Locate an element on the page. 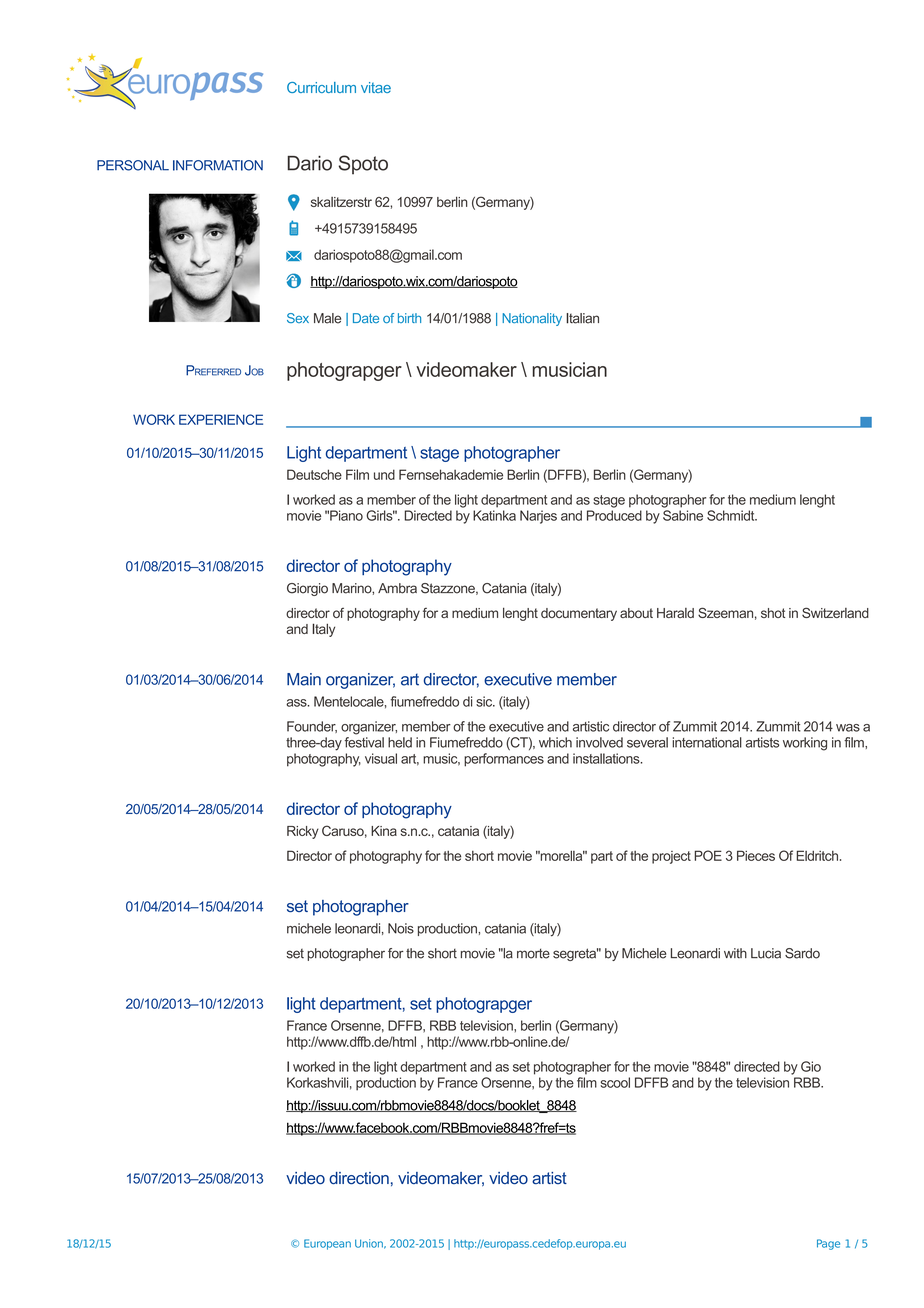  vitae is located at coordinates (376, 87).
